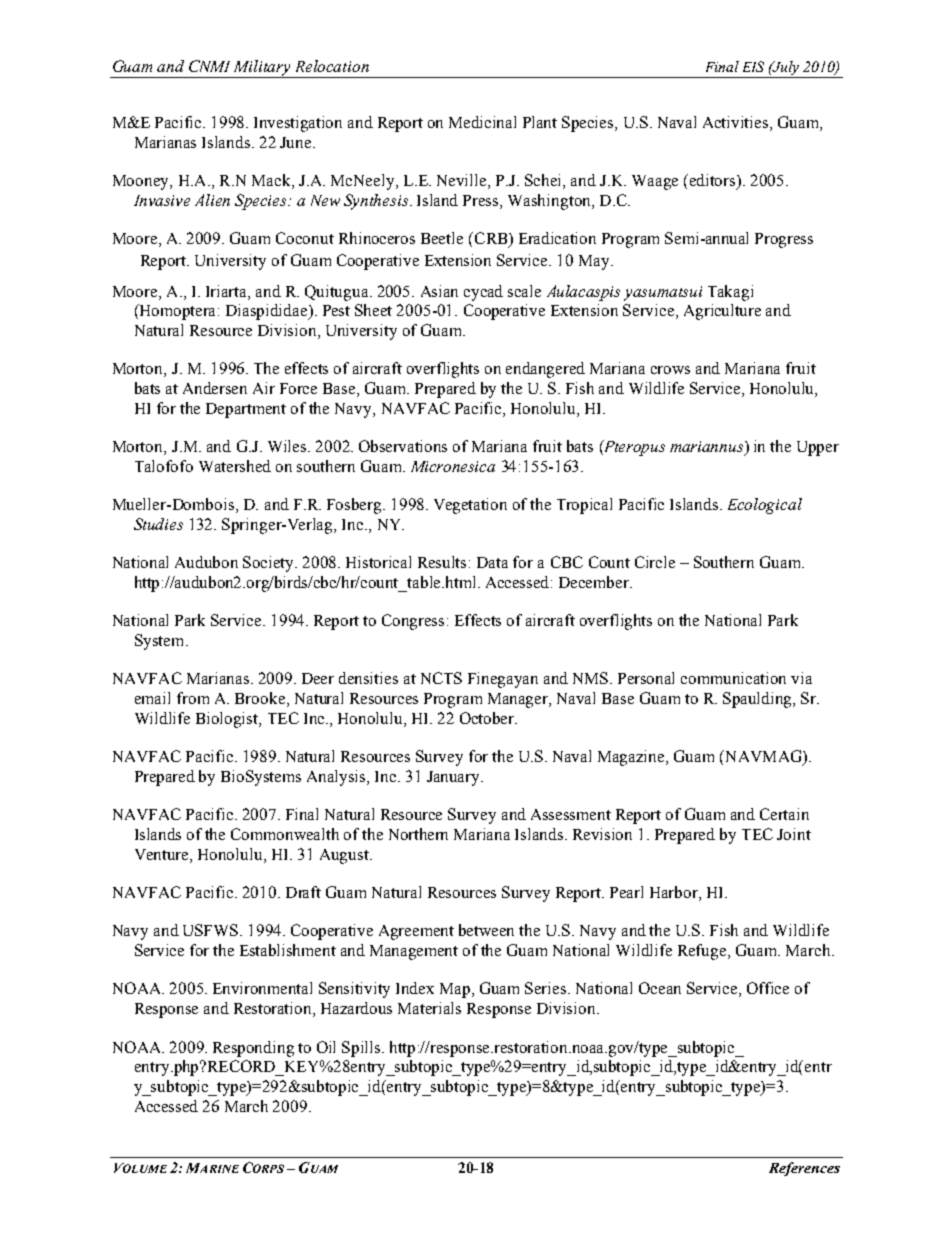 This screenshot has height=1233, width=952. Describe the element at coordinates (482, 122) in the screenshot. I see `Medicinal` at that location.
